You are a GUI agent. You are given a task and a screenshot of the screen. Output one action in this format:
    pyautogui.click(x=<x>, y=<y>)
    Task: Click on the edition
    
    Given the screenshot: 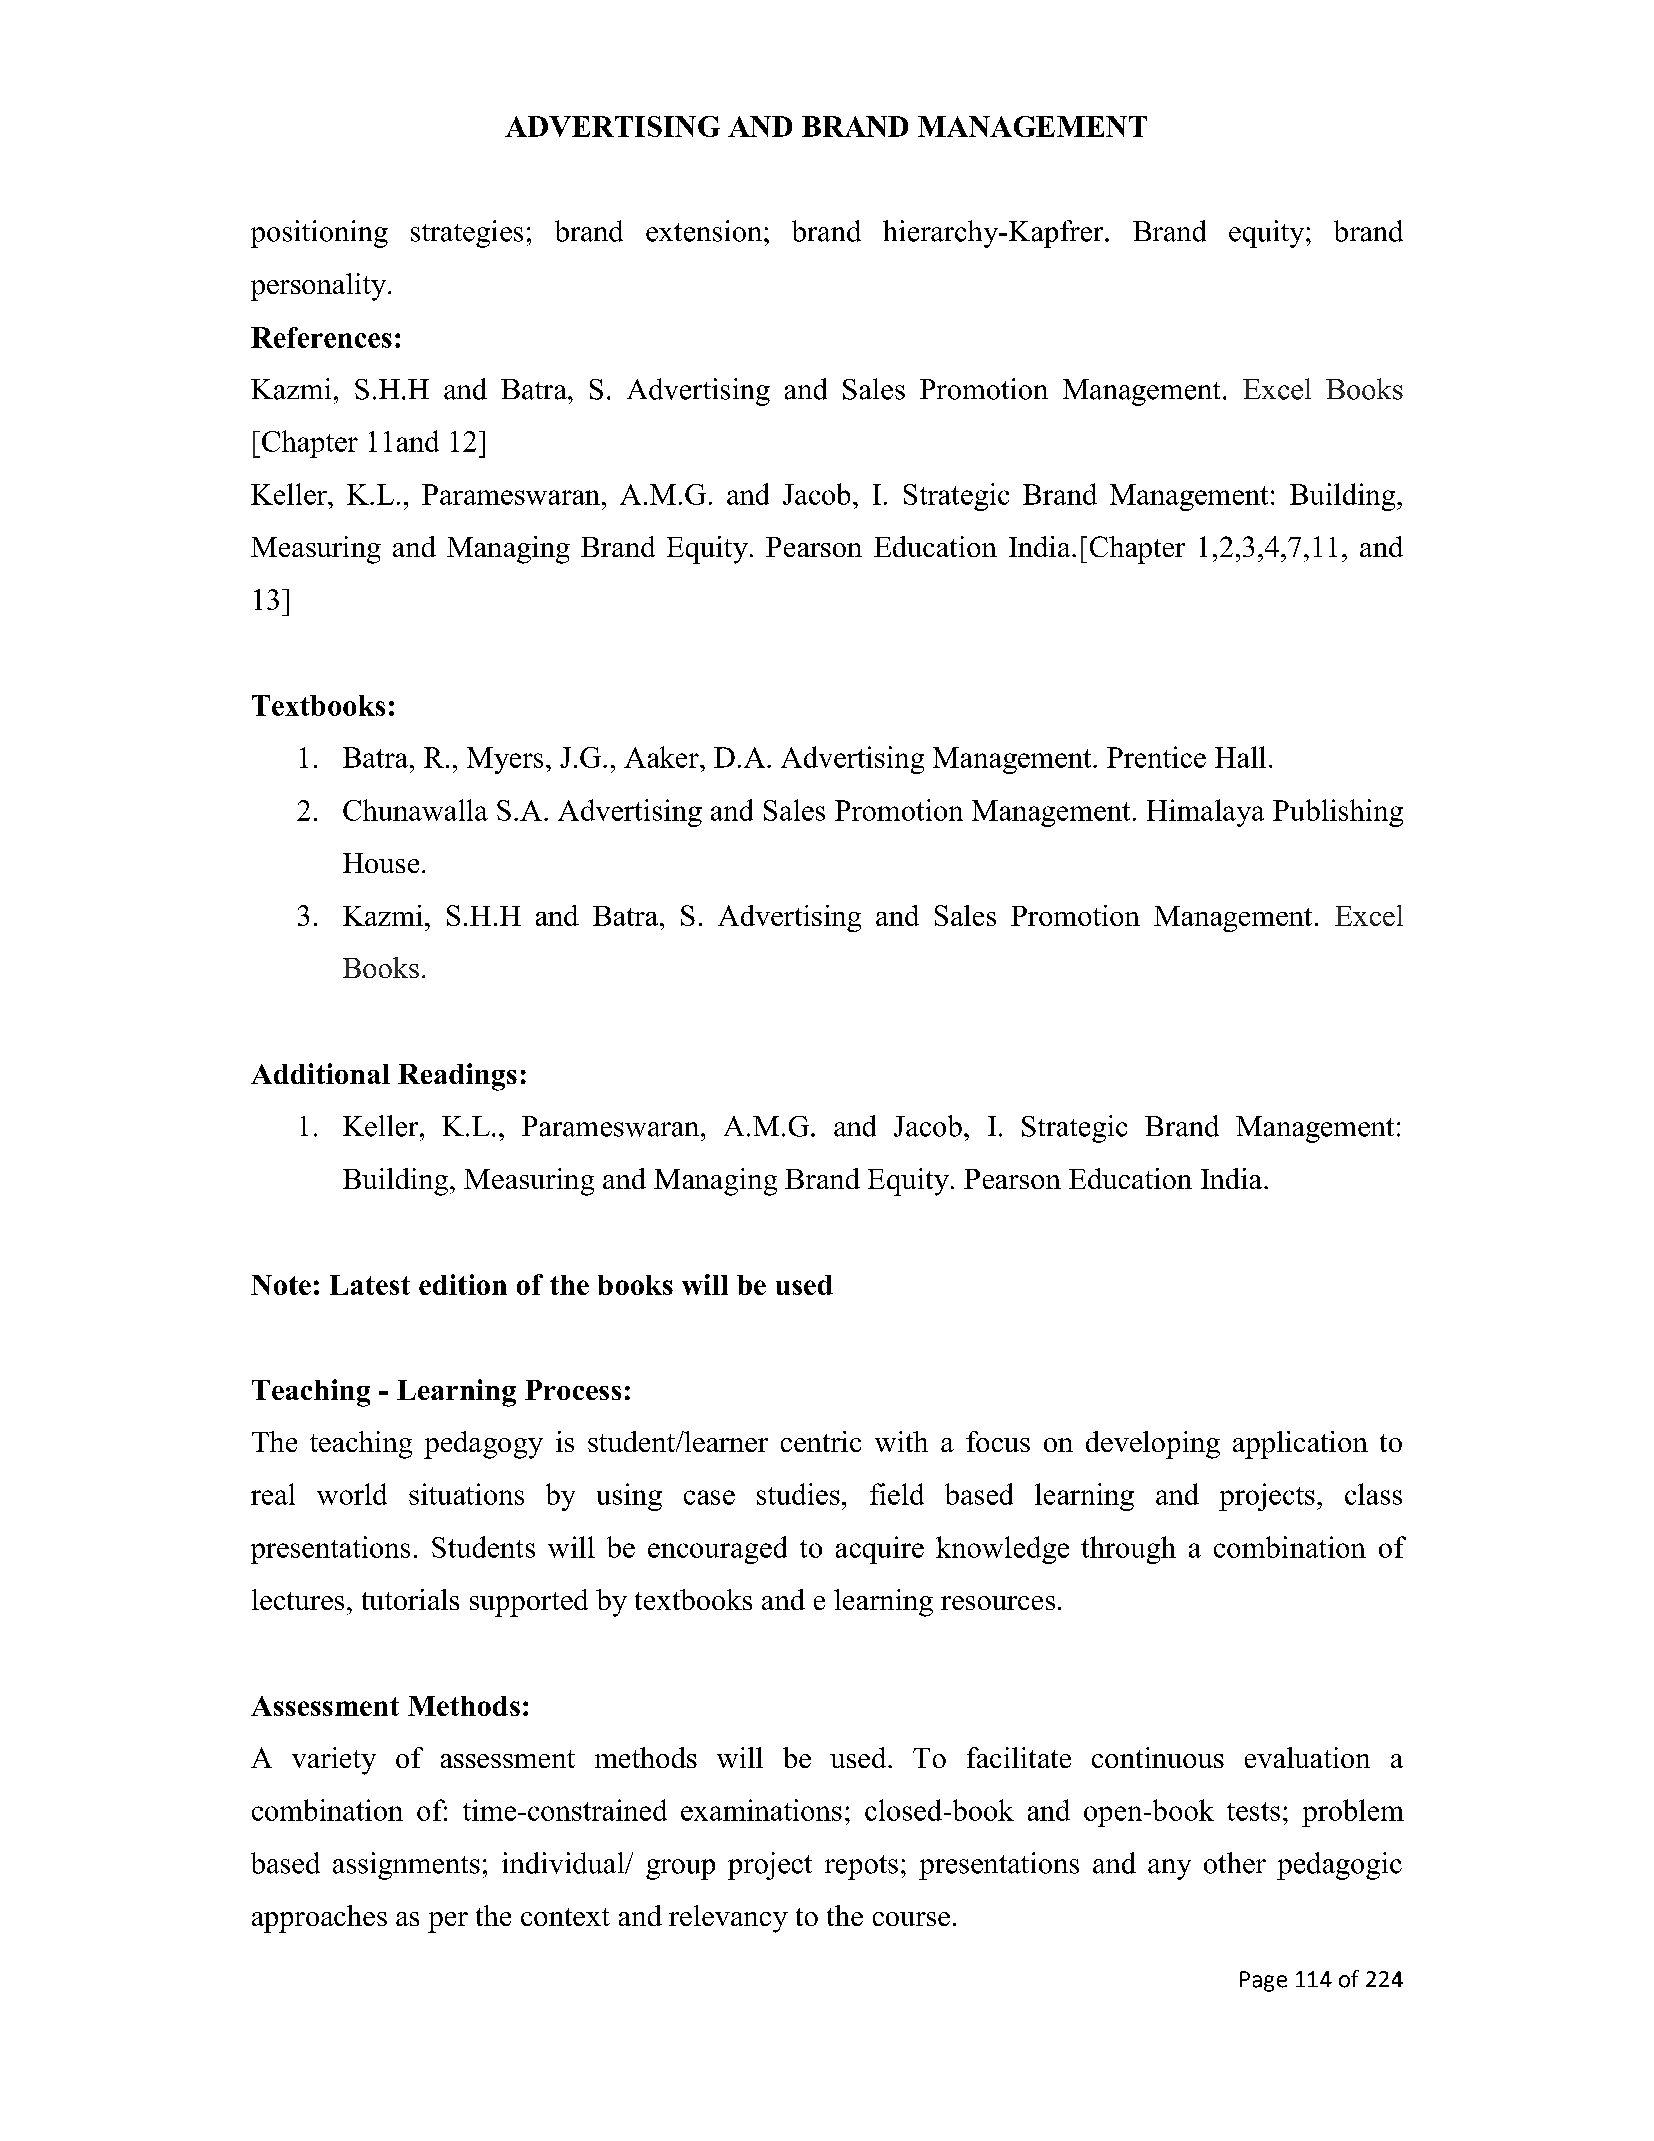 What is the action you would take?
    pyautogui.click(x=463, y=1284)
